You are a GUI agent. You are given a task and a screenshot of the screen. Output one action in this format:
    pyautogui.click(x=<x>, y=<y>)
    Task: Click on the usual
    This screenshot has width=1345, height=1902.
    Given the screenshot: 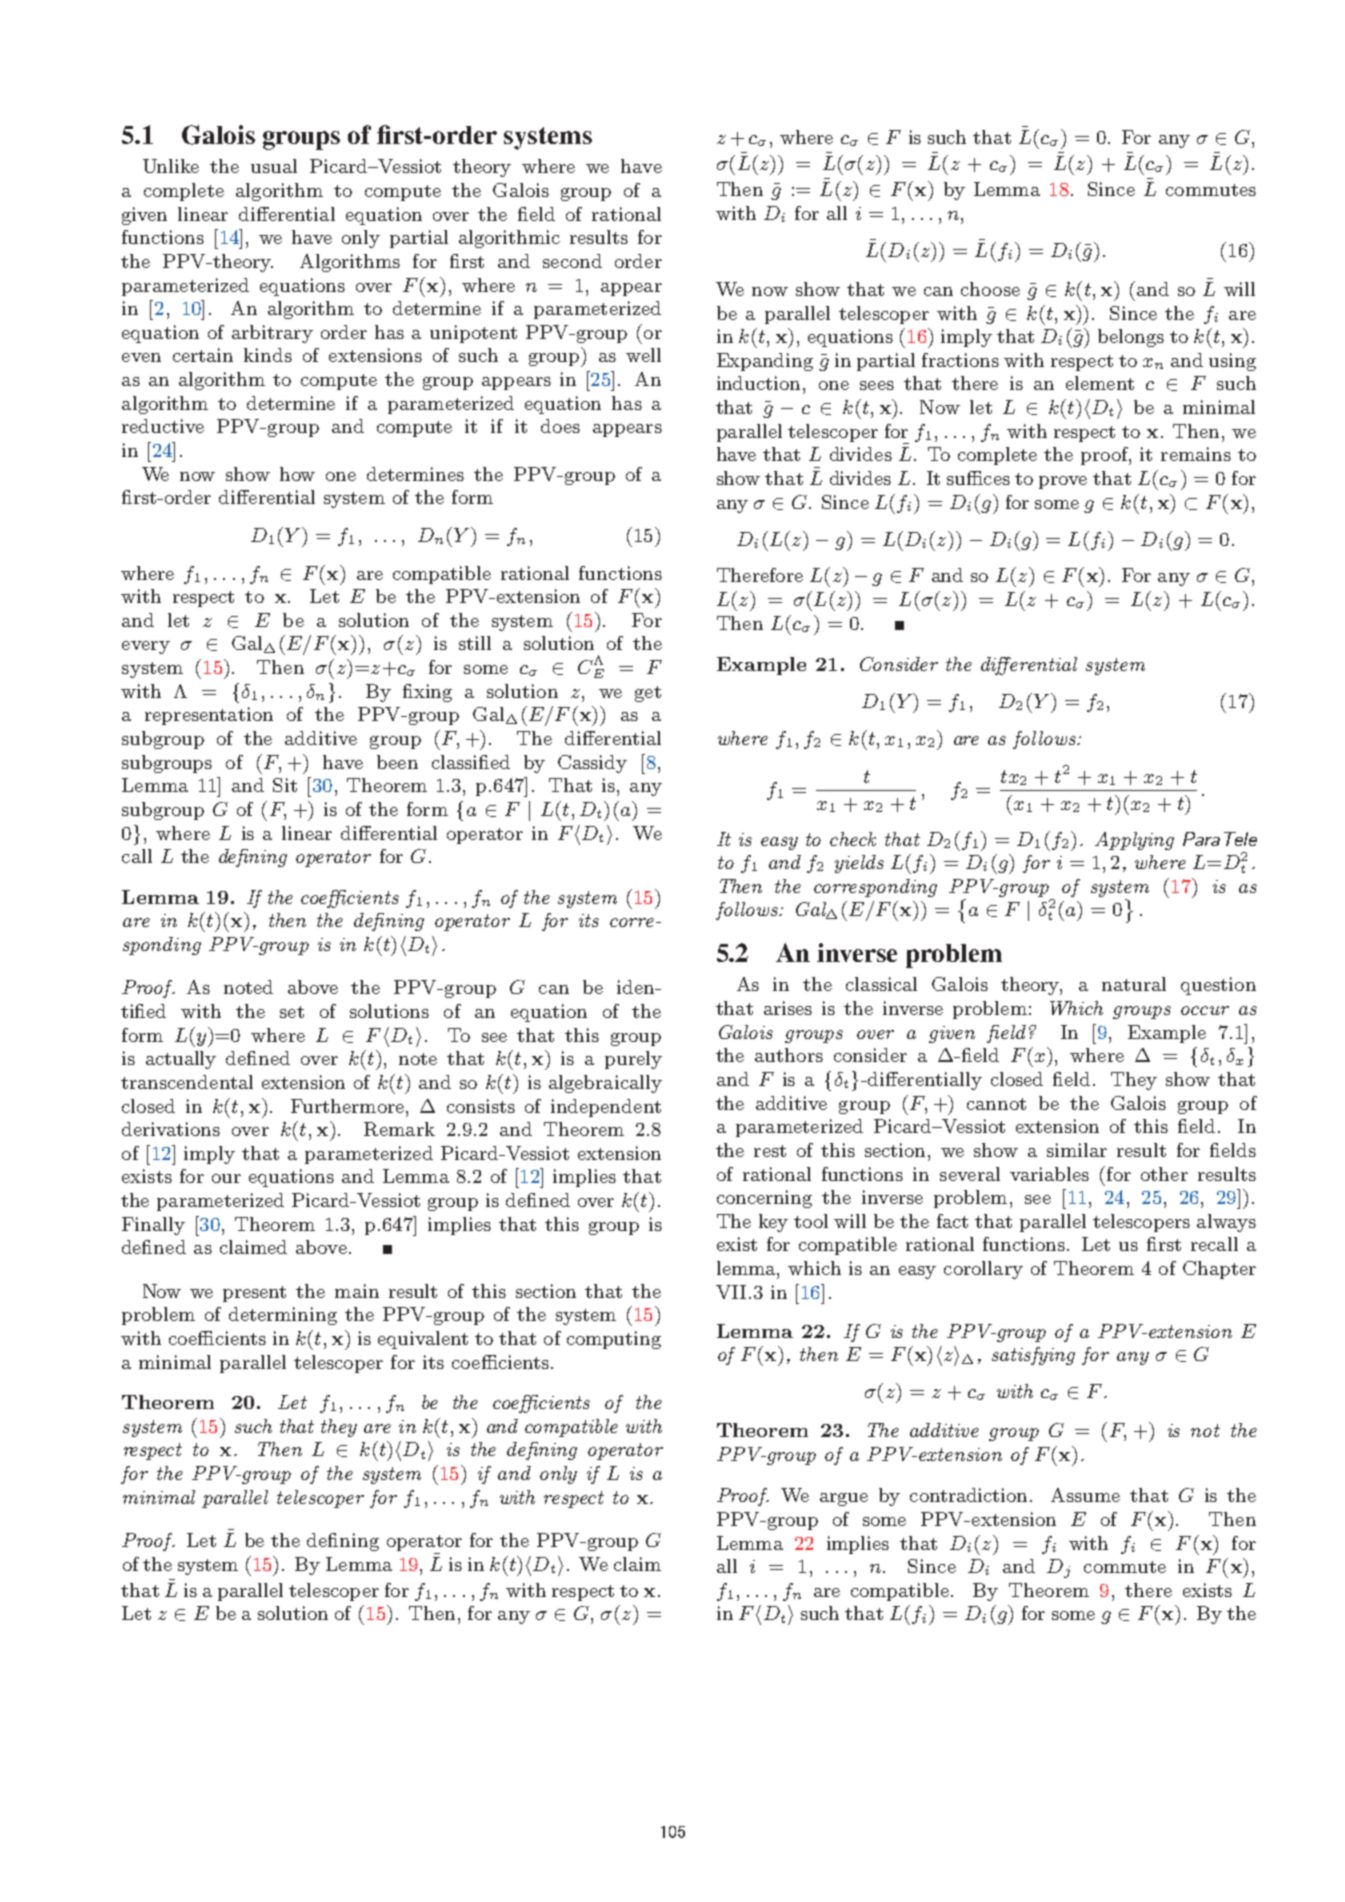 What is the action you would take?
    pyautogui.click(x=274, y=166)
